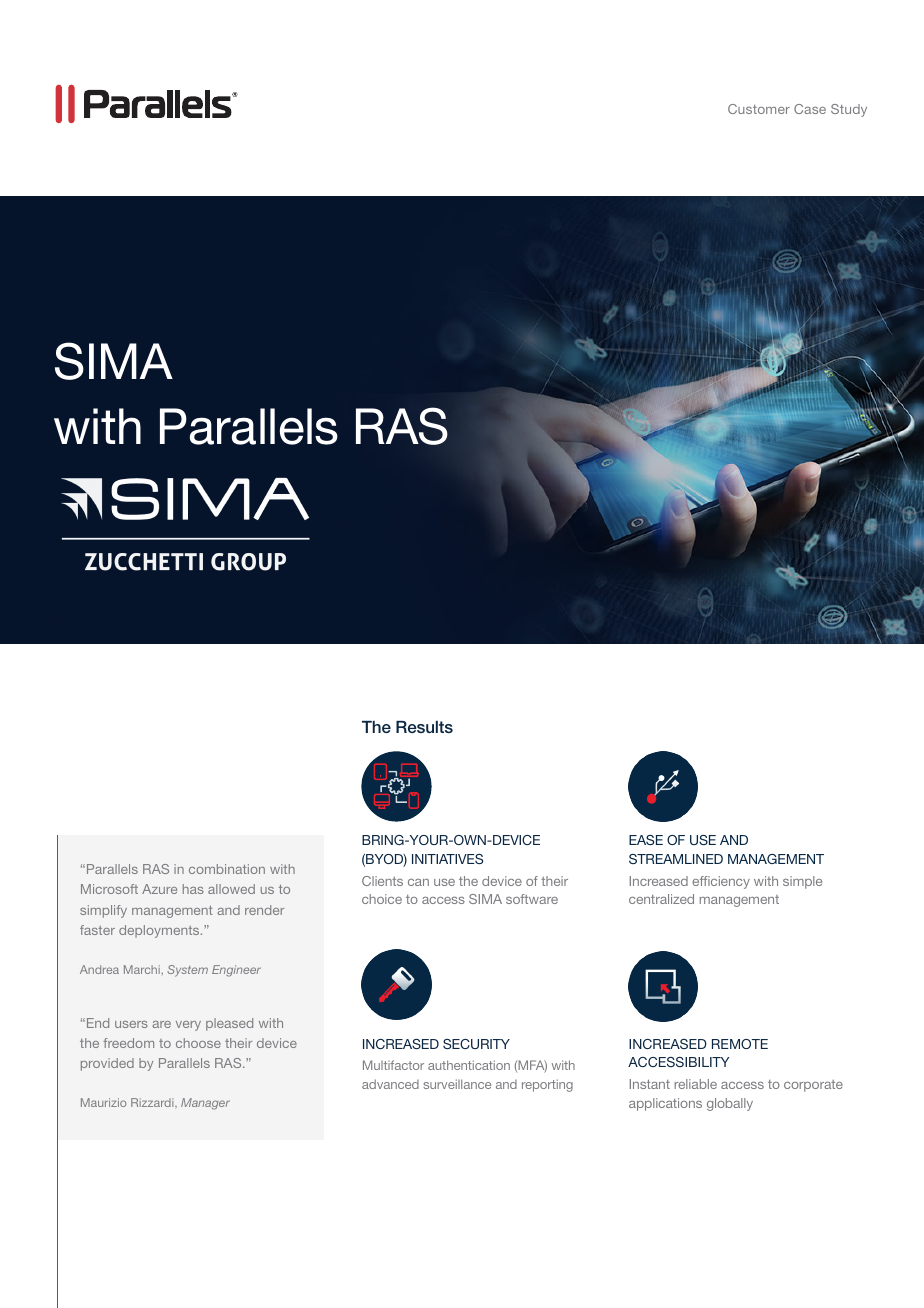 The height and width of the image is (1308, 924). Describe the element at coordinates (810, 109) in the image. I see `Case` at that location.
